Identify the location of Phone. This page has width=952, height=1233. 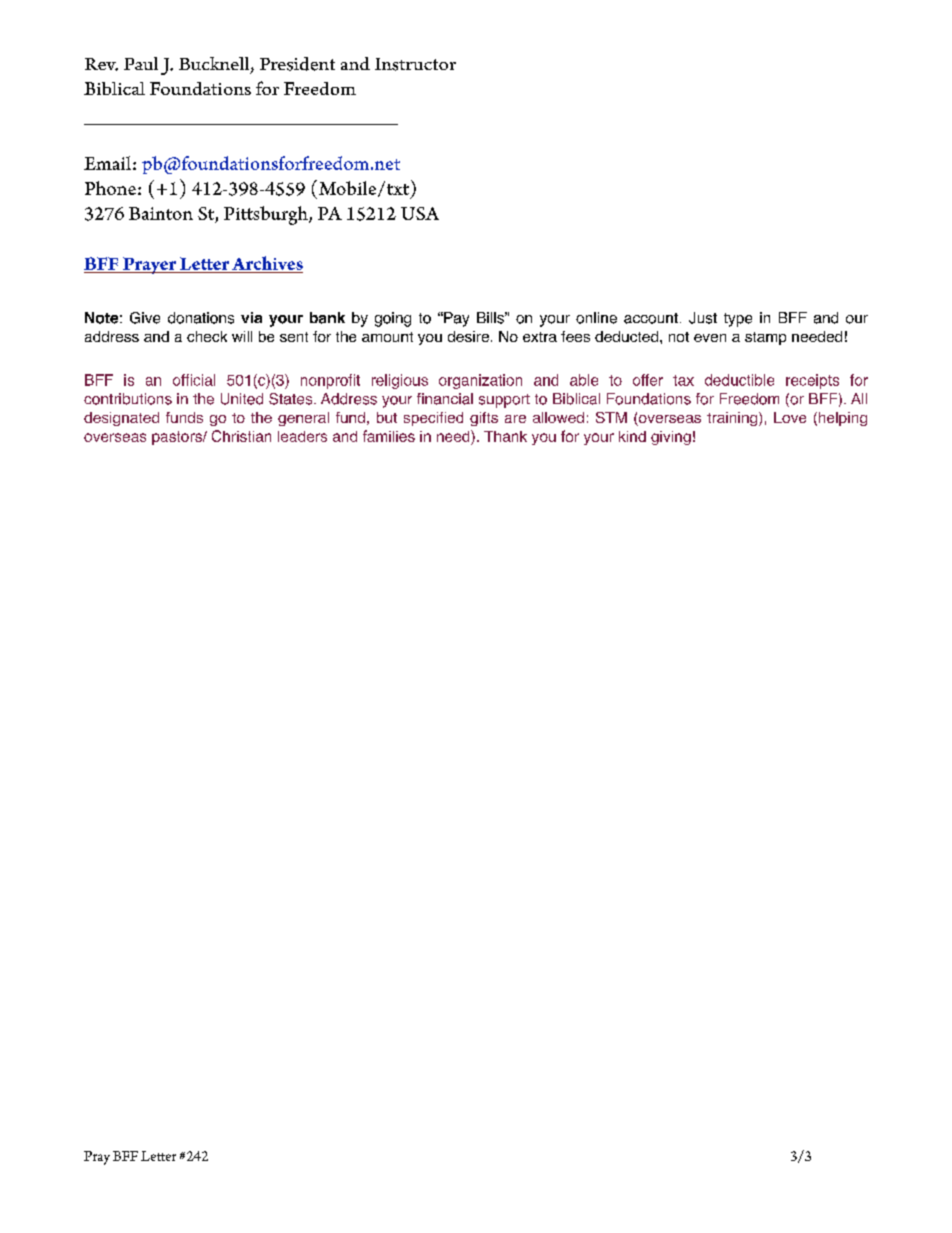
(110, 188).
